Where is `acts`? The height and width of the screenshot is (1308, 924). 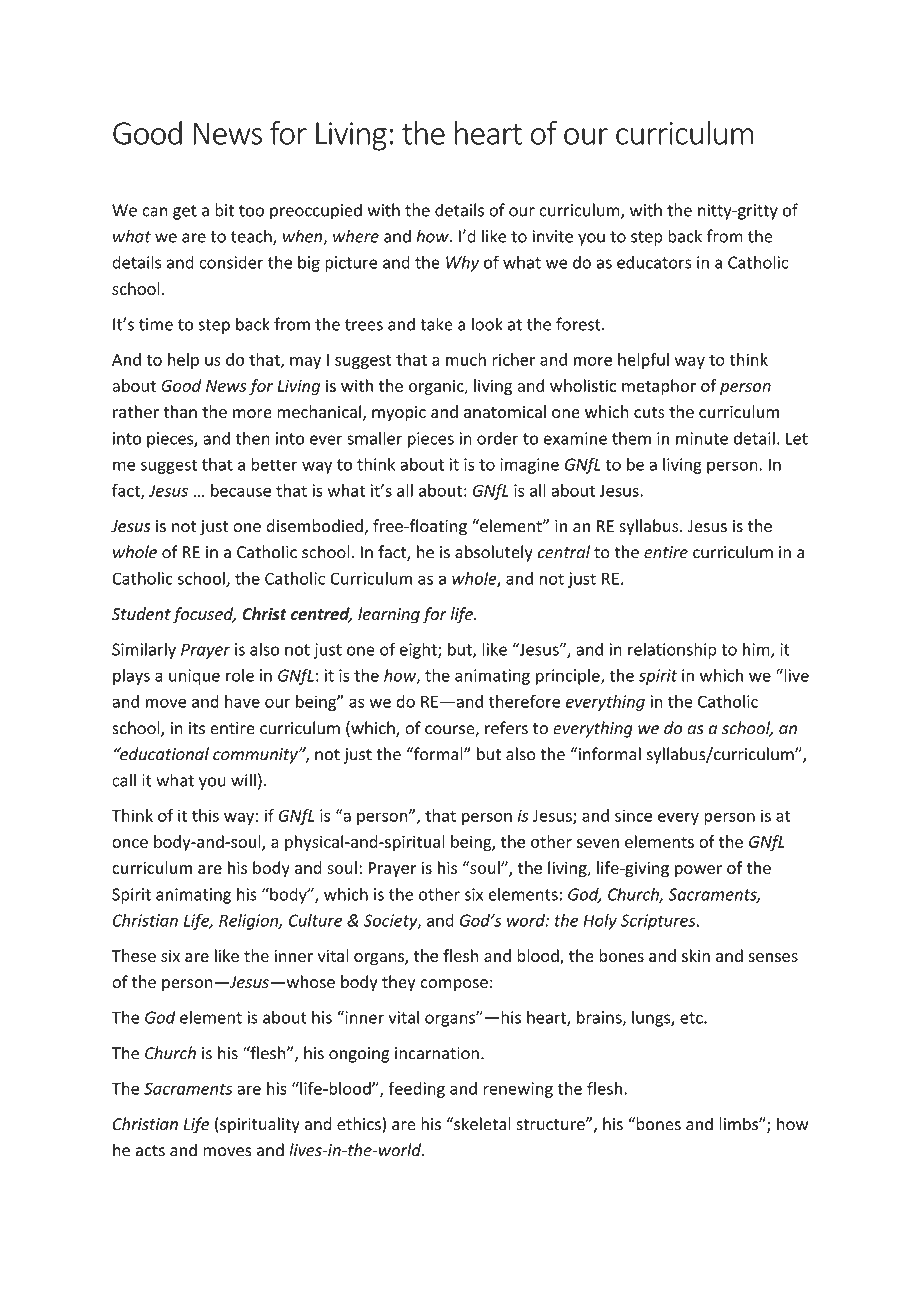 acts is located at coordinates (150, 1151).
